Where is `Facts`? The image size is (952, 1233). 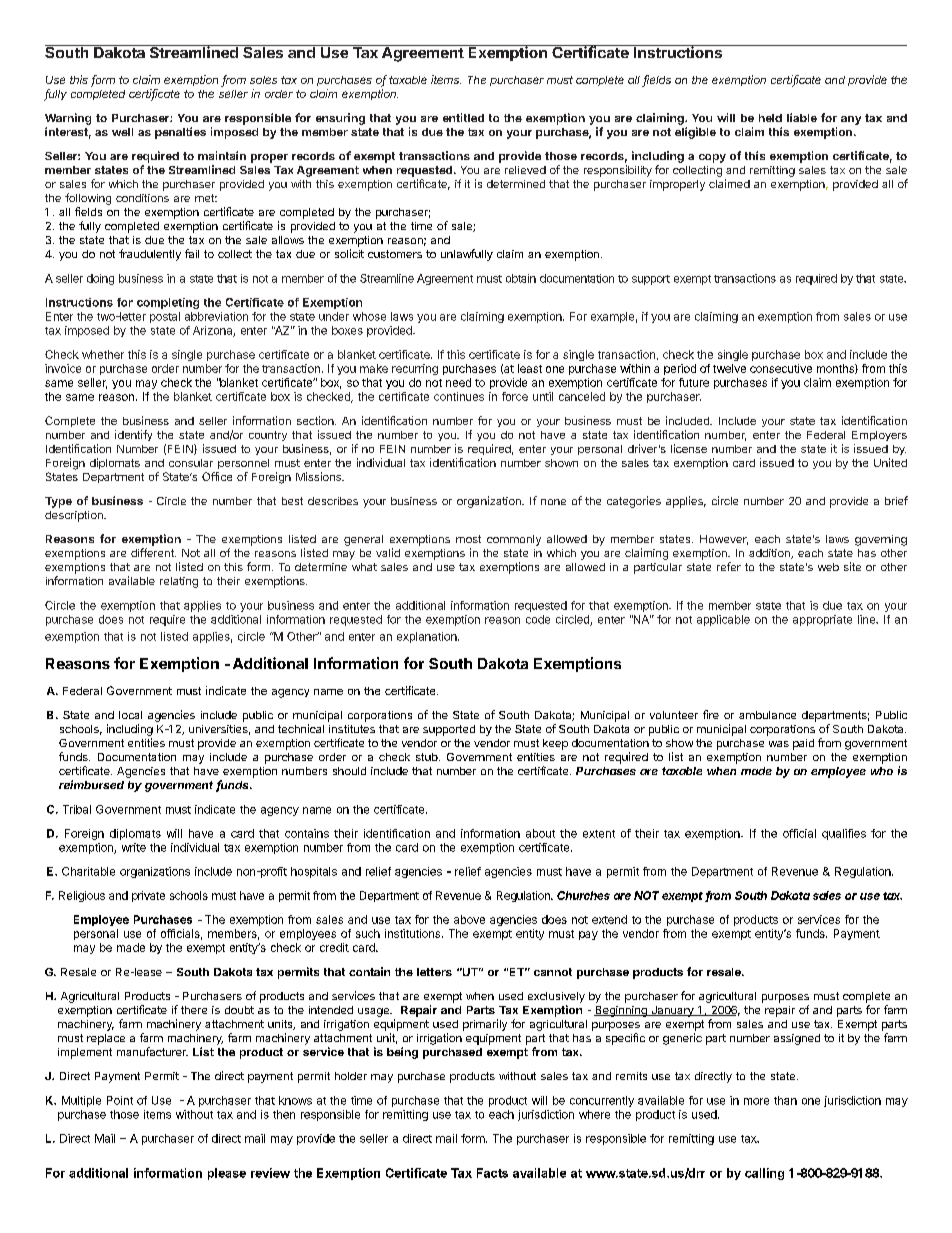
Facts is located at coordinates (492, 1173).
